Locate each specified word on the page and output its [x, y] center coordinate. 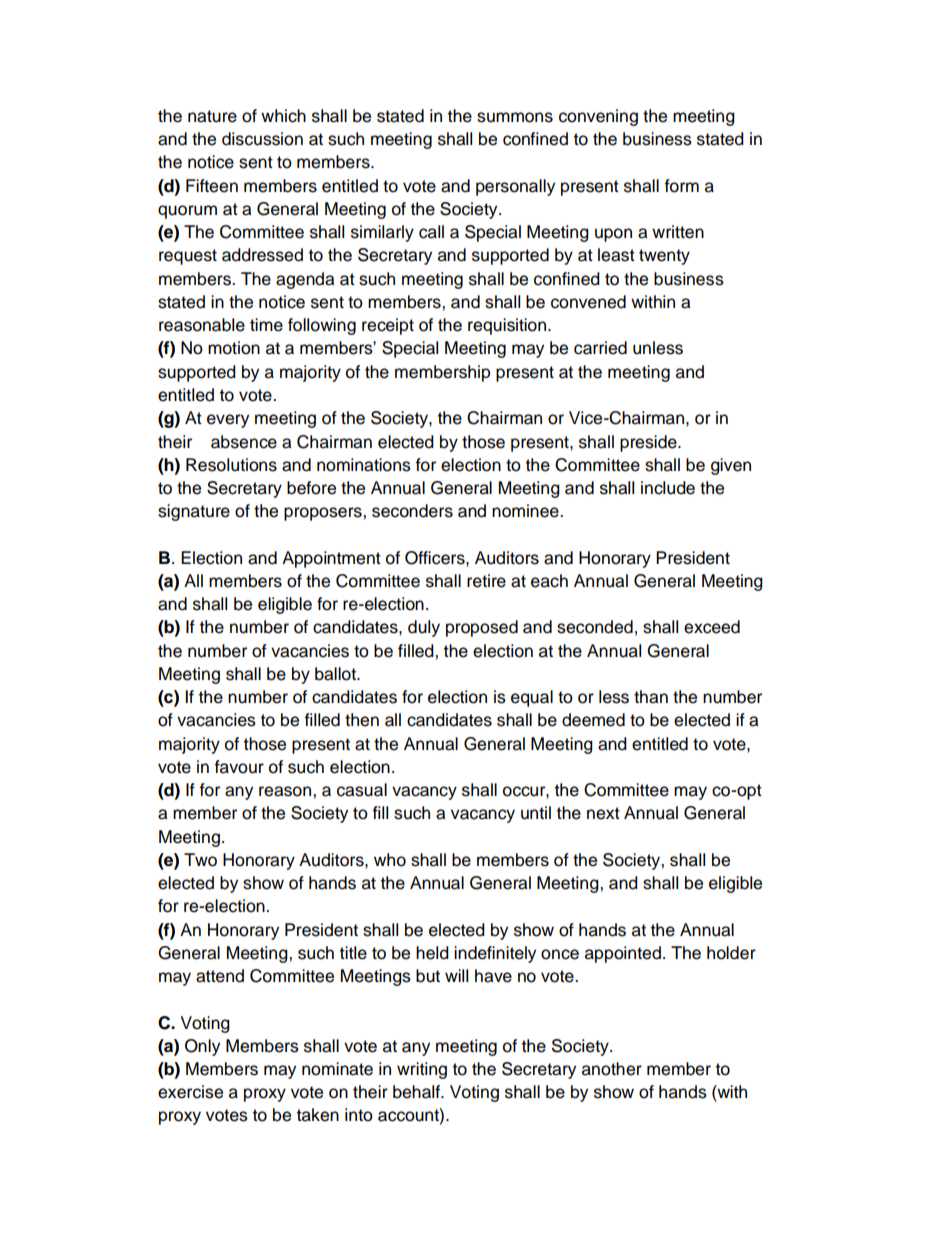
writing [422, 1070]
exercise [190, 1092]
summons [515, 117]
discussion [262, 139]
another [612, 1069]
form [681, 186]
